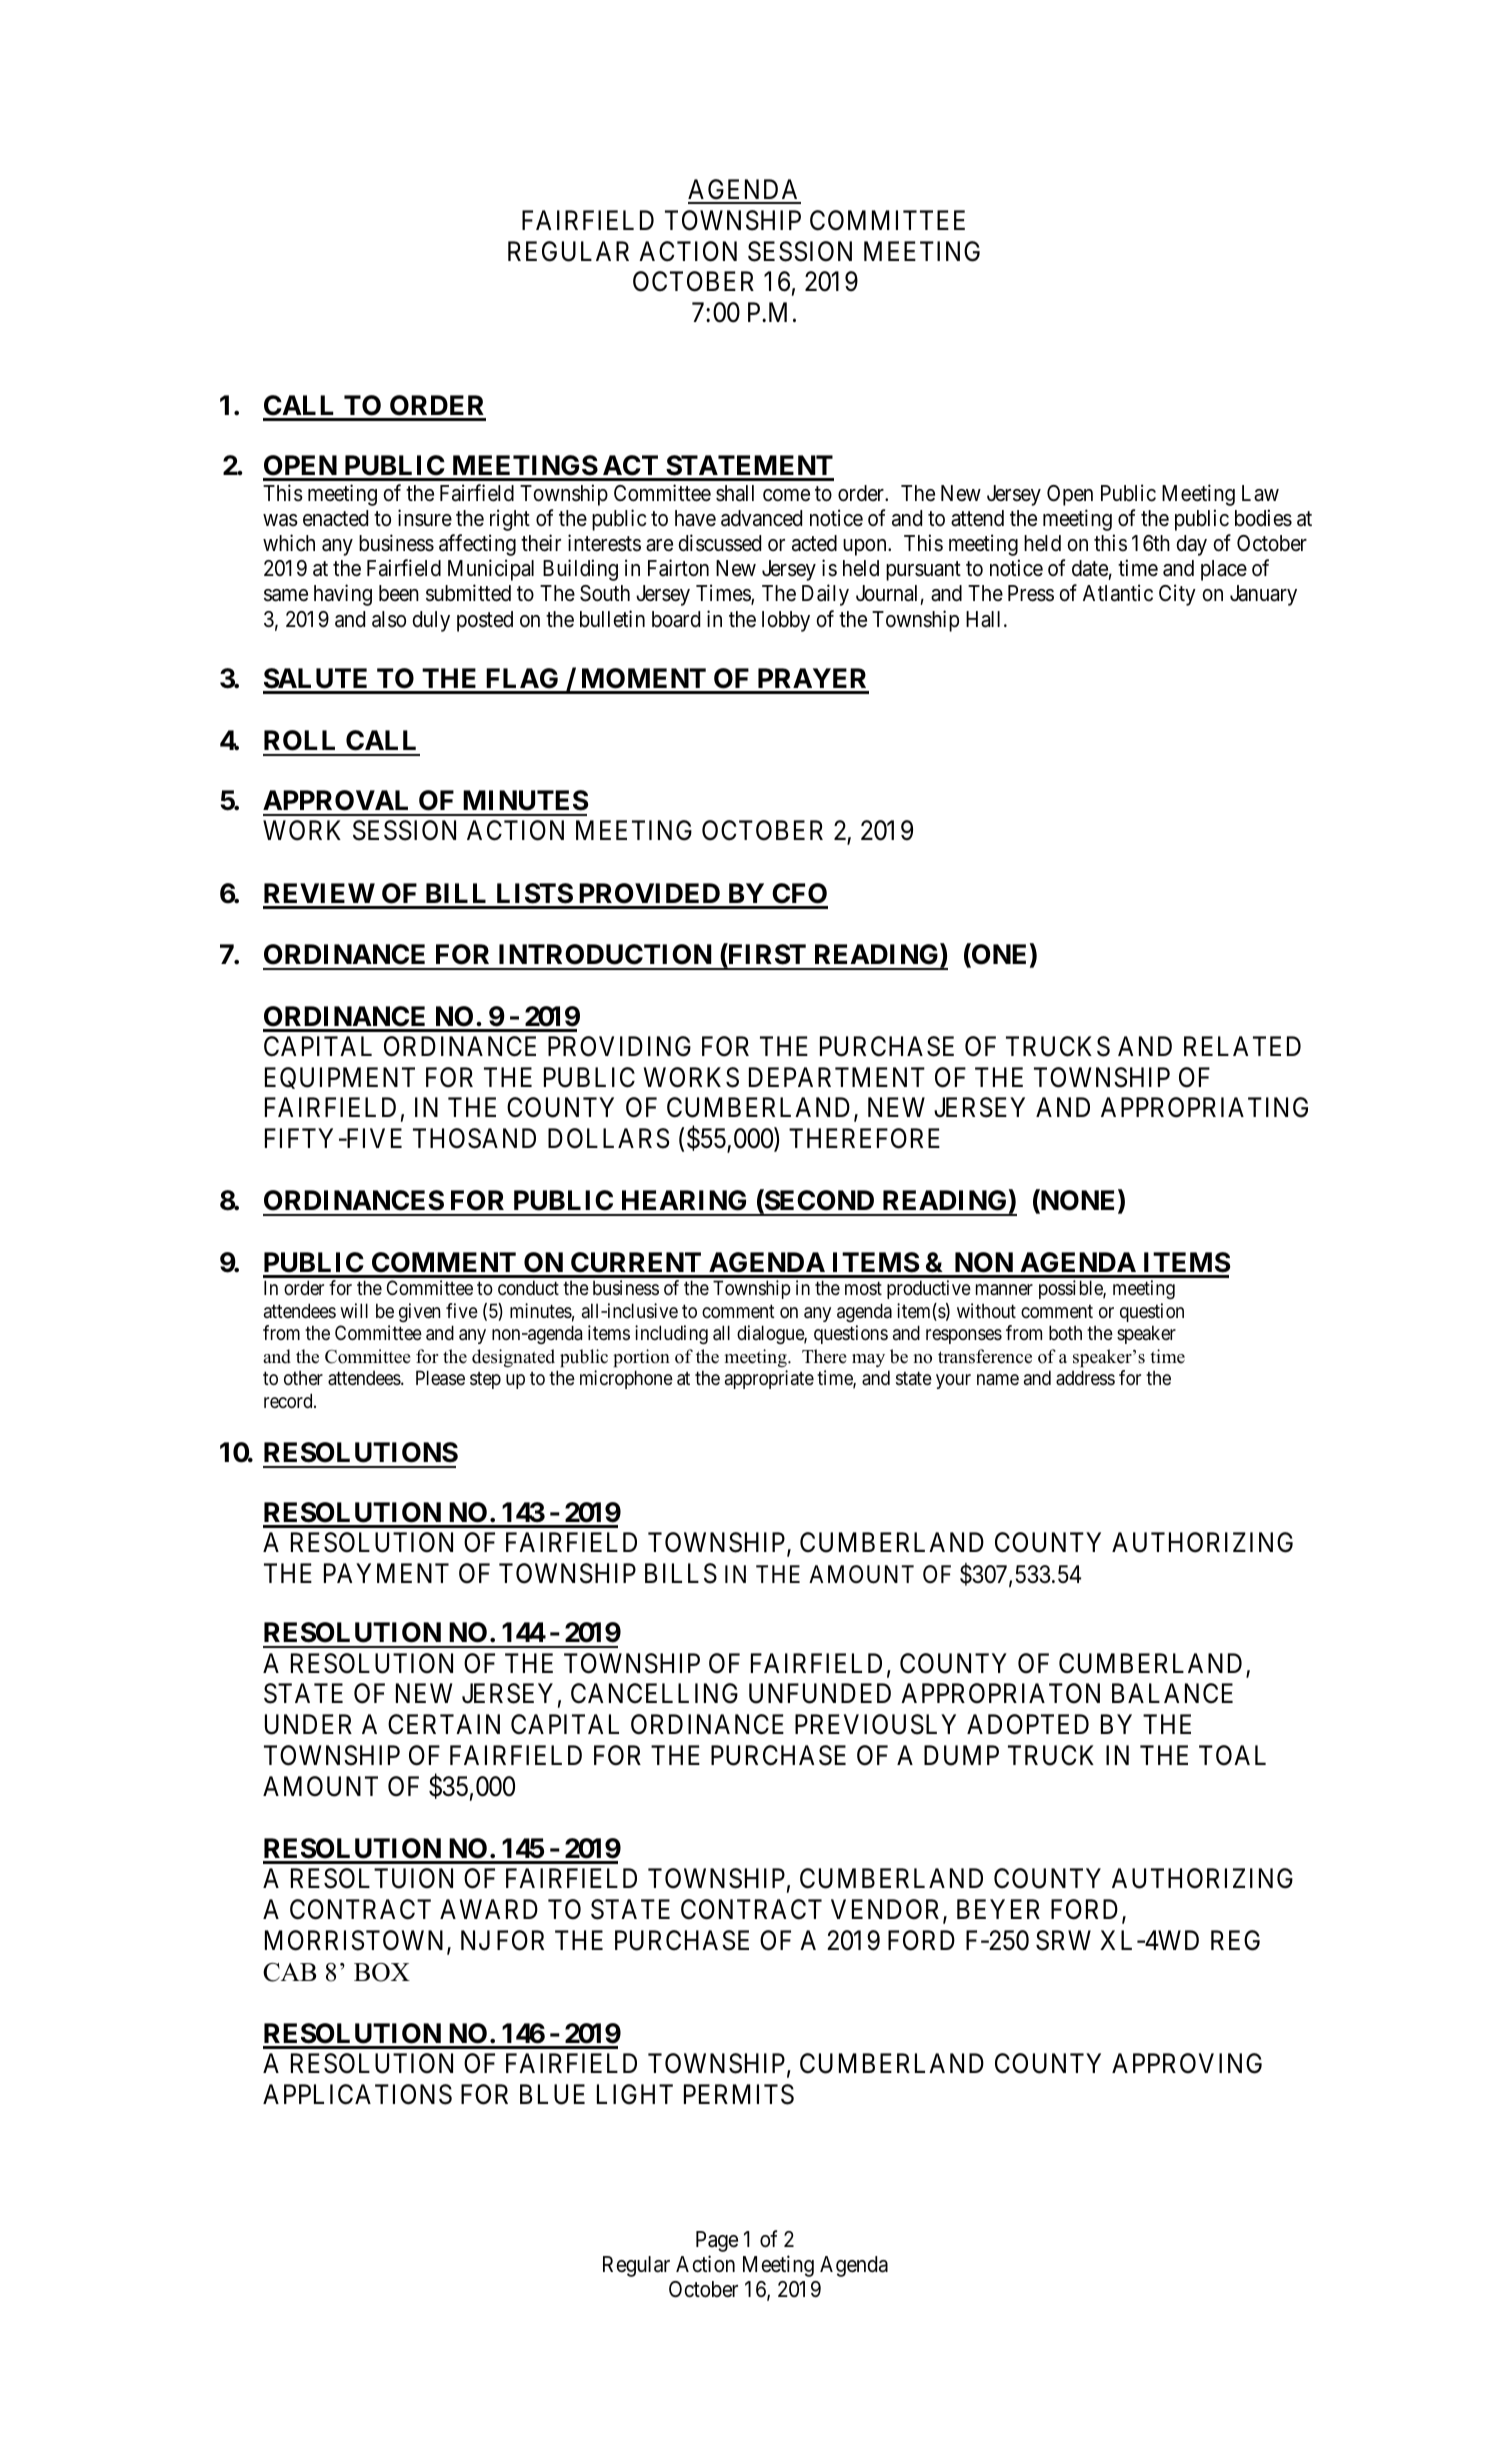 Image resolution: width=1489 pixels, height=2453 pixels. Describe the element at coordinates (837, 1077) in the screenshot. I see `DEPARTMENT` at that location.
